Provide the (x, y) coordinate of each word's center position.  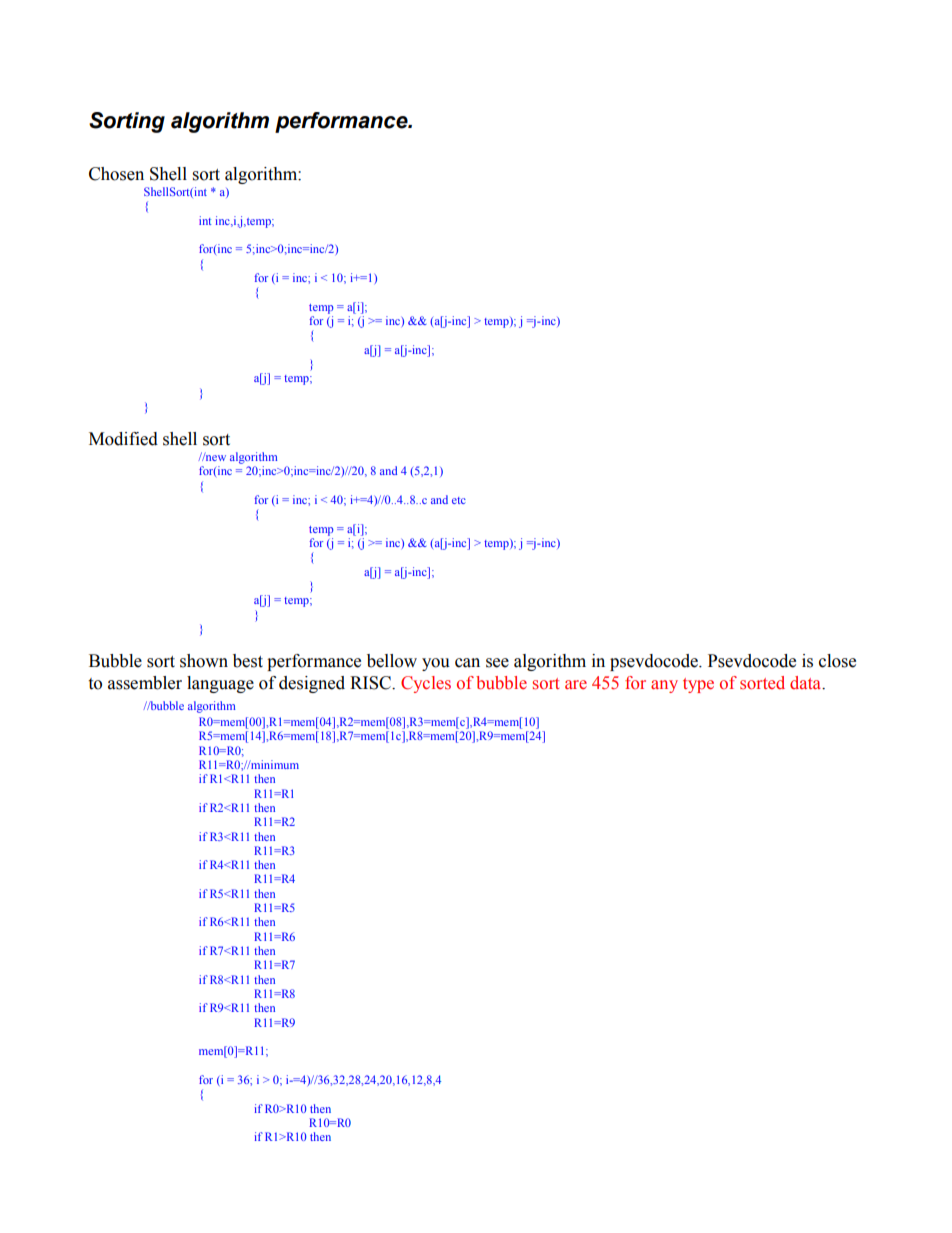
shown (204, 661)
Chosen (116, 174)
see (497, 663)
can (467, 663)
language (220, 684)
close (837, 661)
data (807, 683)
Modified (123, 439)
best (248, 661)
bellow (392, 661)
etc (459, 500)
